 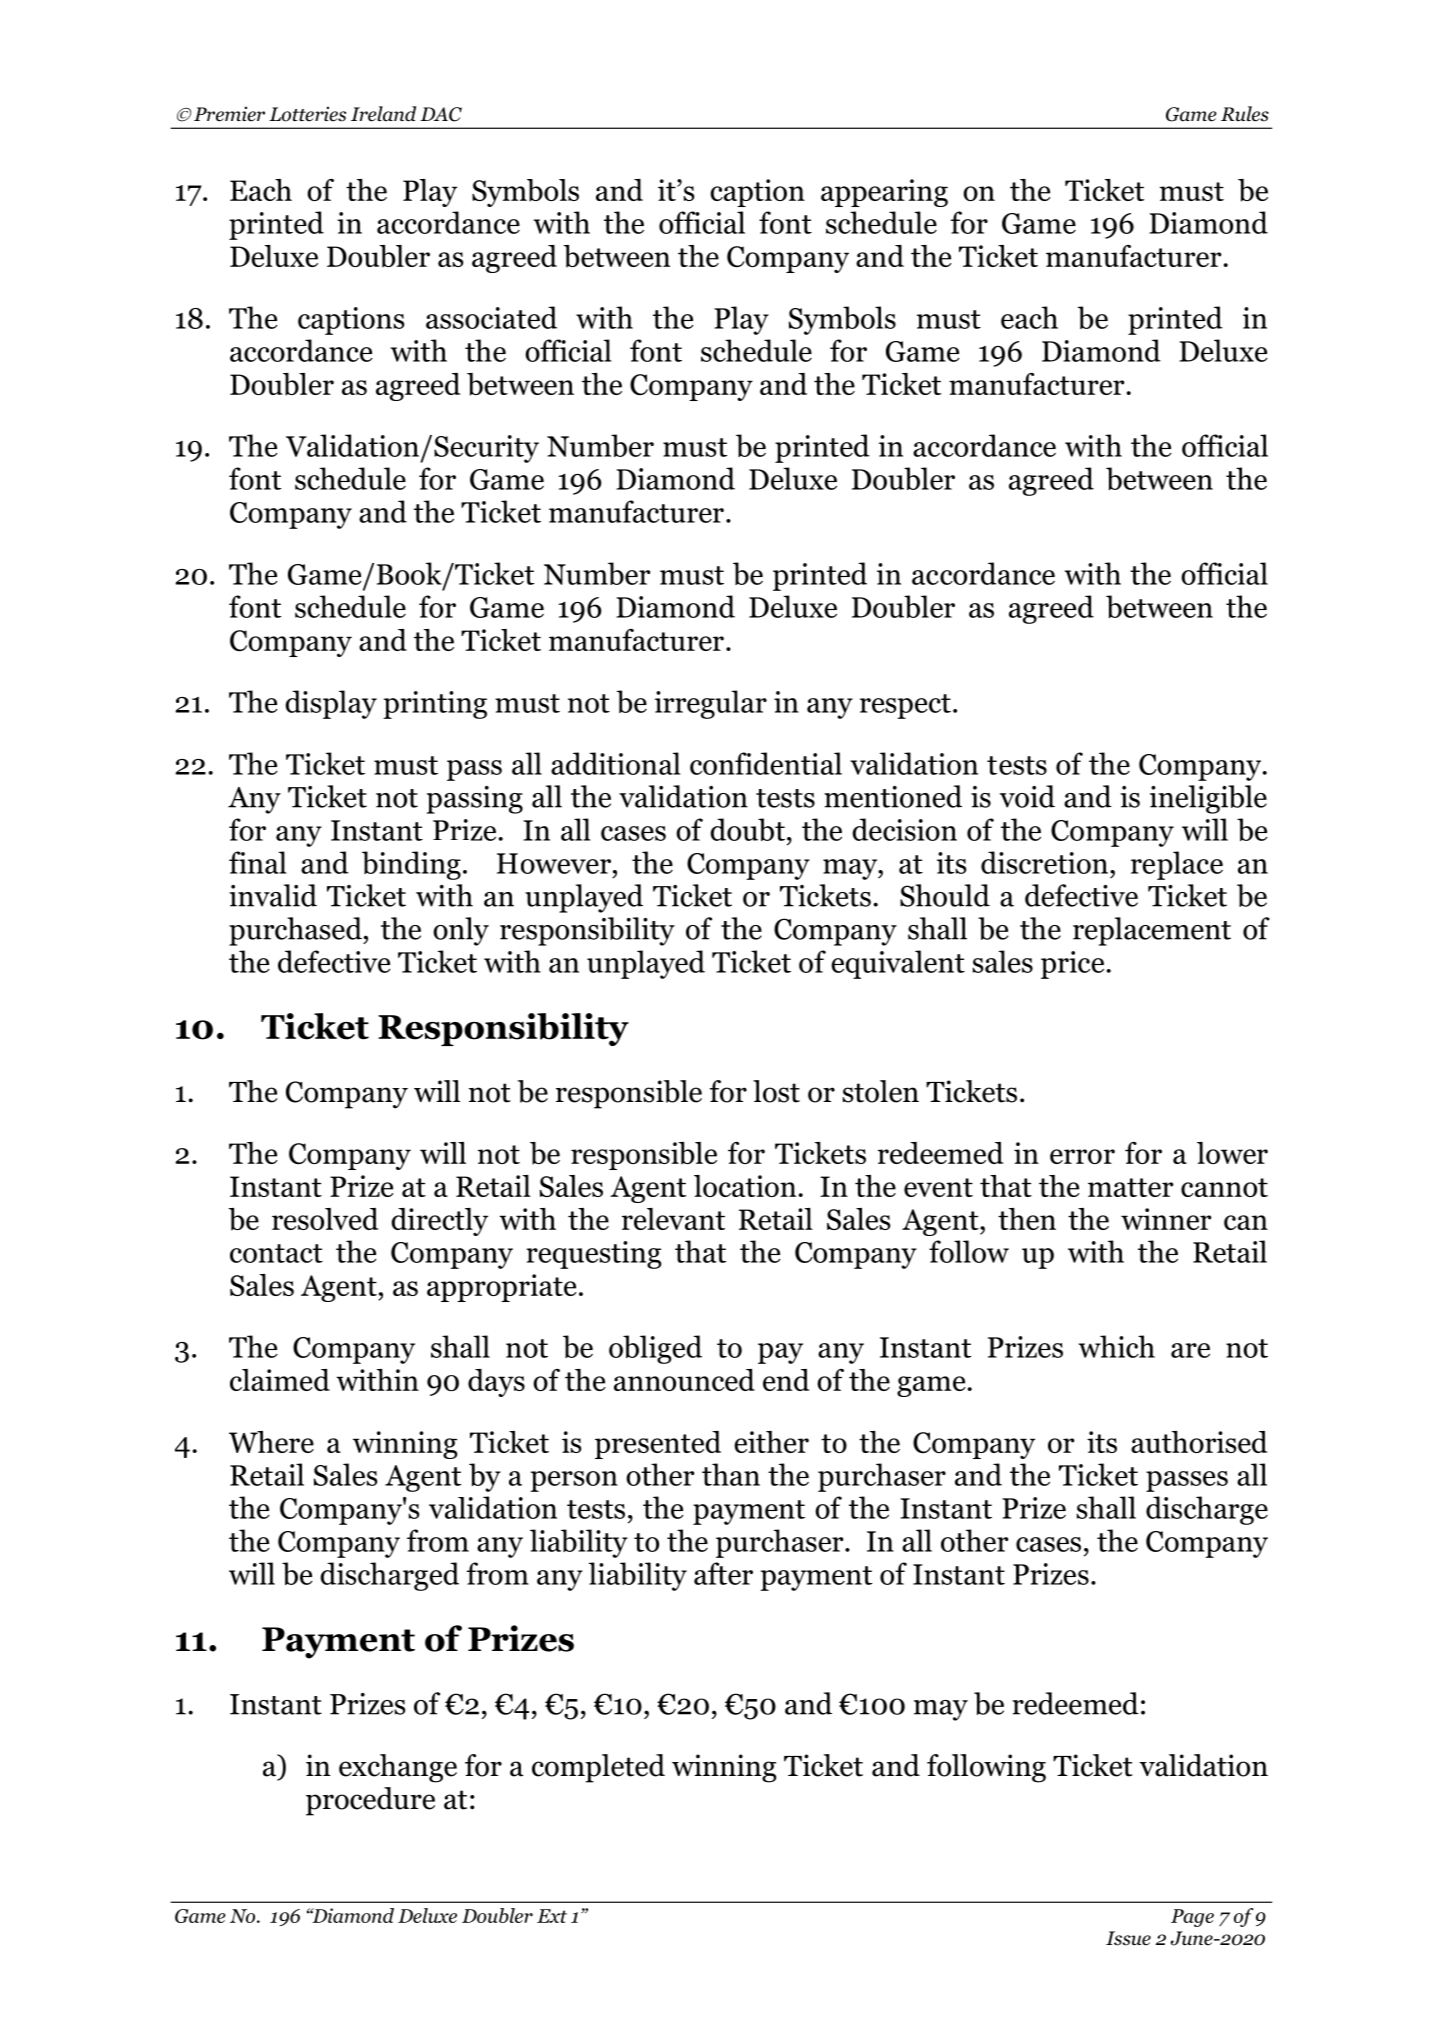 I want to click on Rules, so click(x=1245, y=114).
